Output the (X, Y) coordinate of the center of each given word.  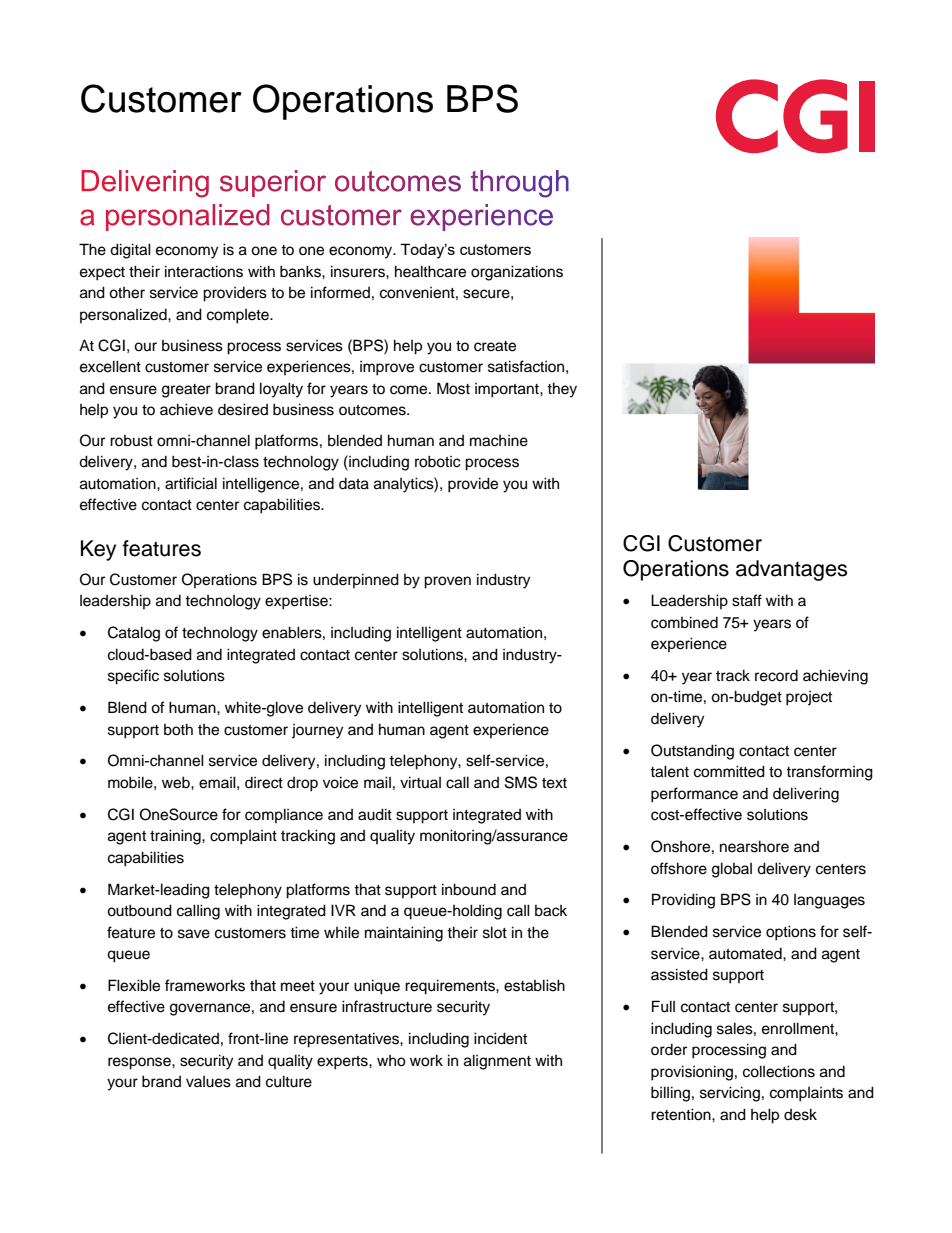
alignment (497, 1062)
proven (447, 582)
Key (98, 550)
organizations (517, 273)
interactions (204, 271)
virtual (420, 782)
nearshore (754, 846)
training (176, 837)
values (208, 1082)
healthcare (430, 271)
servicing (730, 1094)
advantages (791, 570)
